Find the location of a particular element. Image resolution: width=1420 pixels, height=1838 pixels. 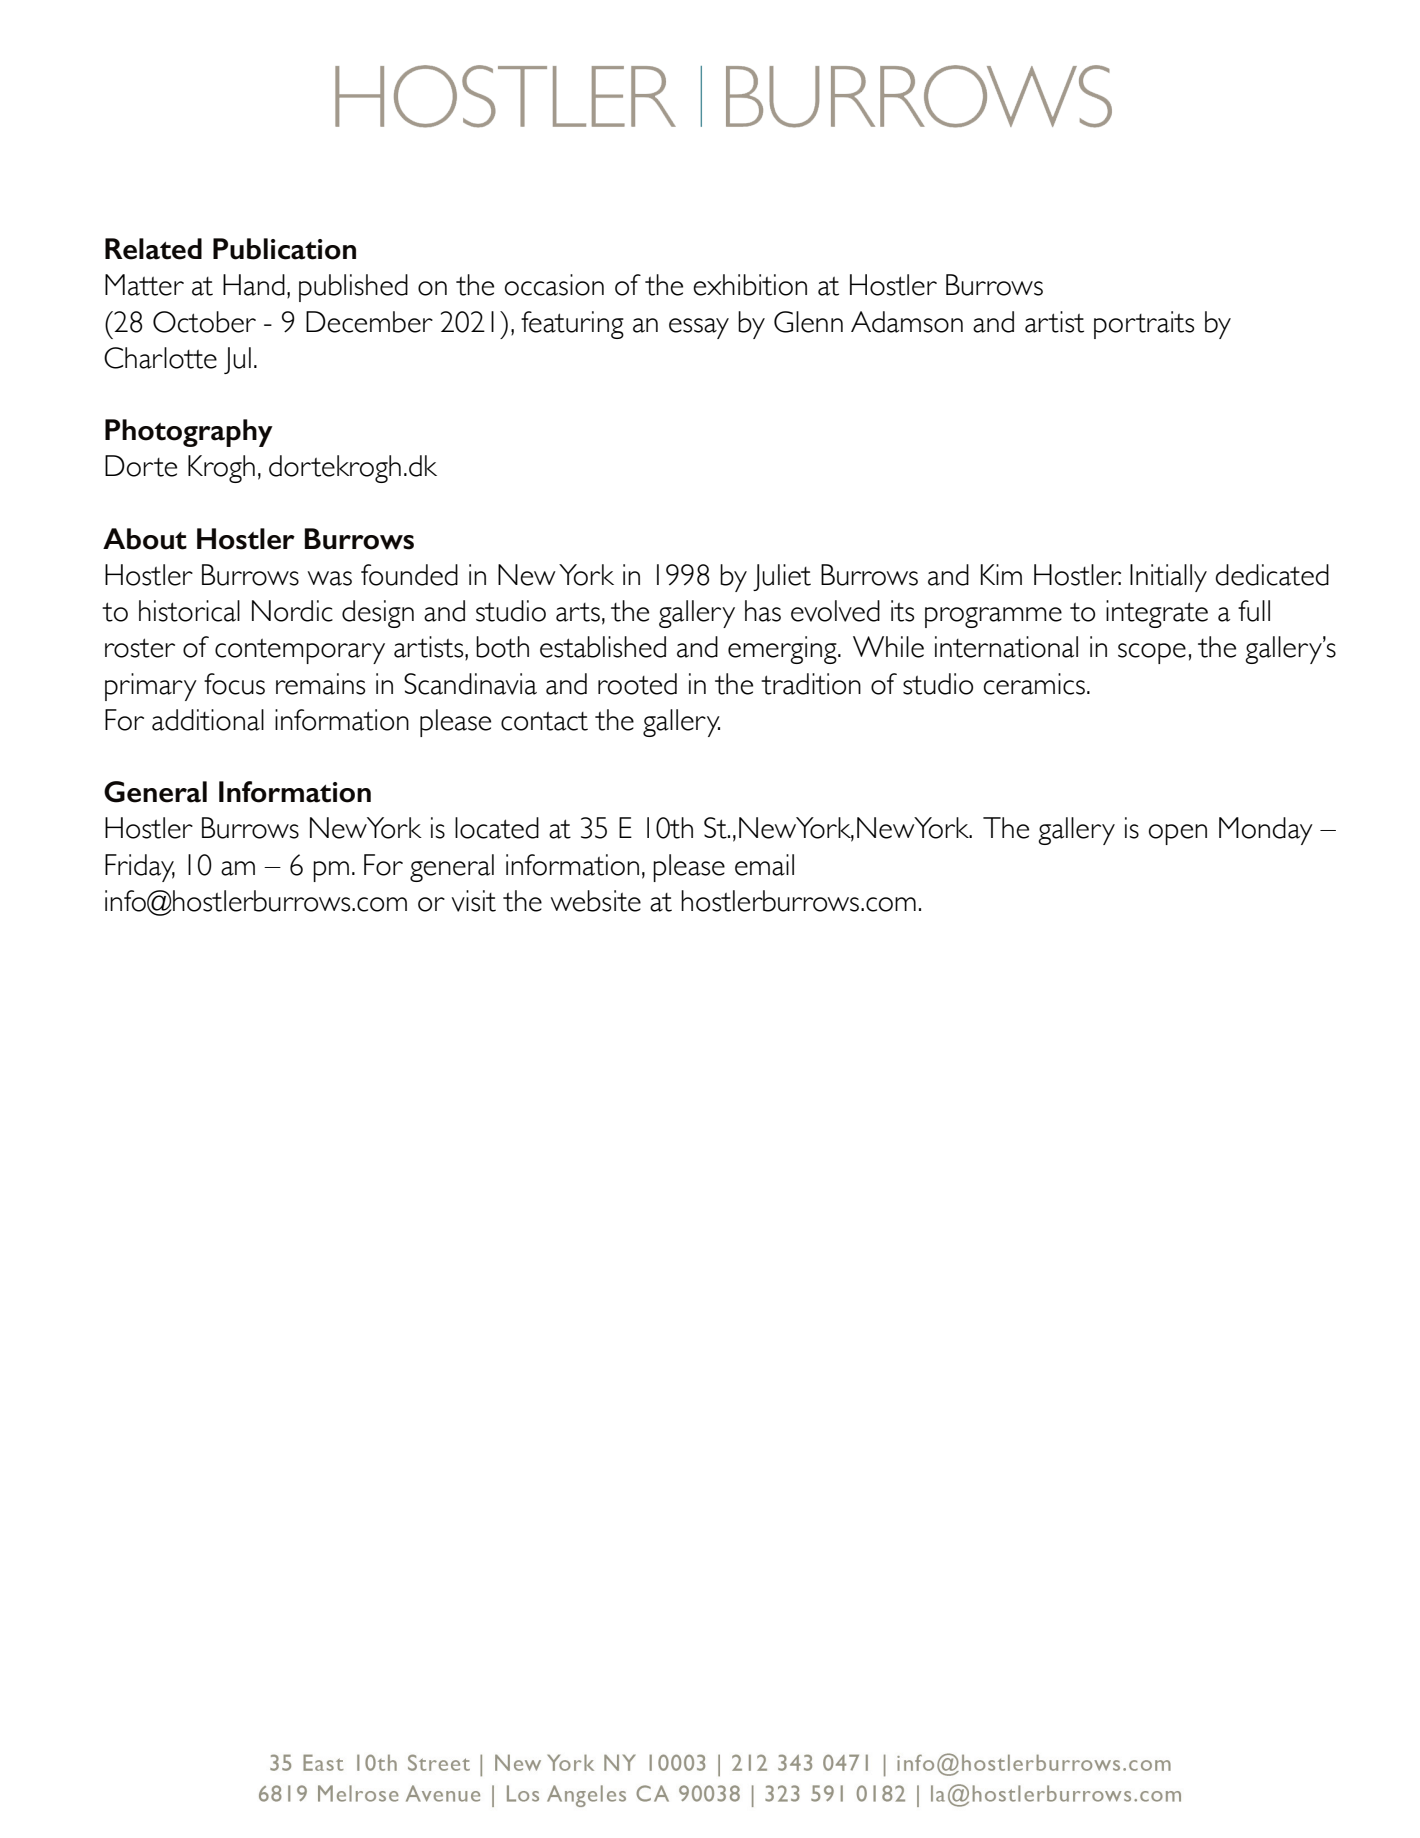

Initially is located at coordinates (1168, 578).
